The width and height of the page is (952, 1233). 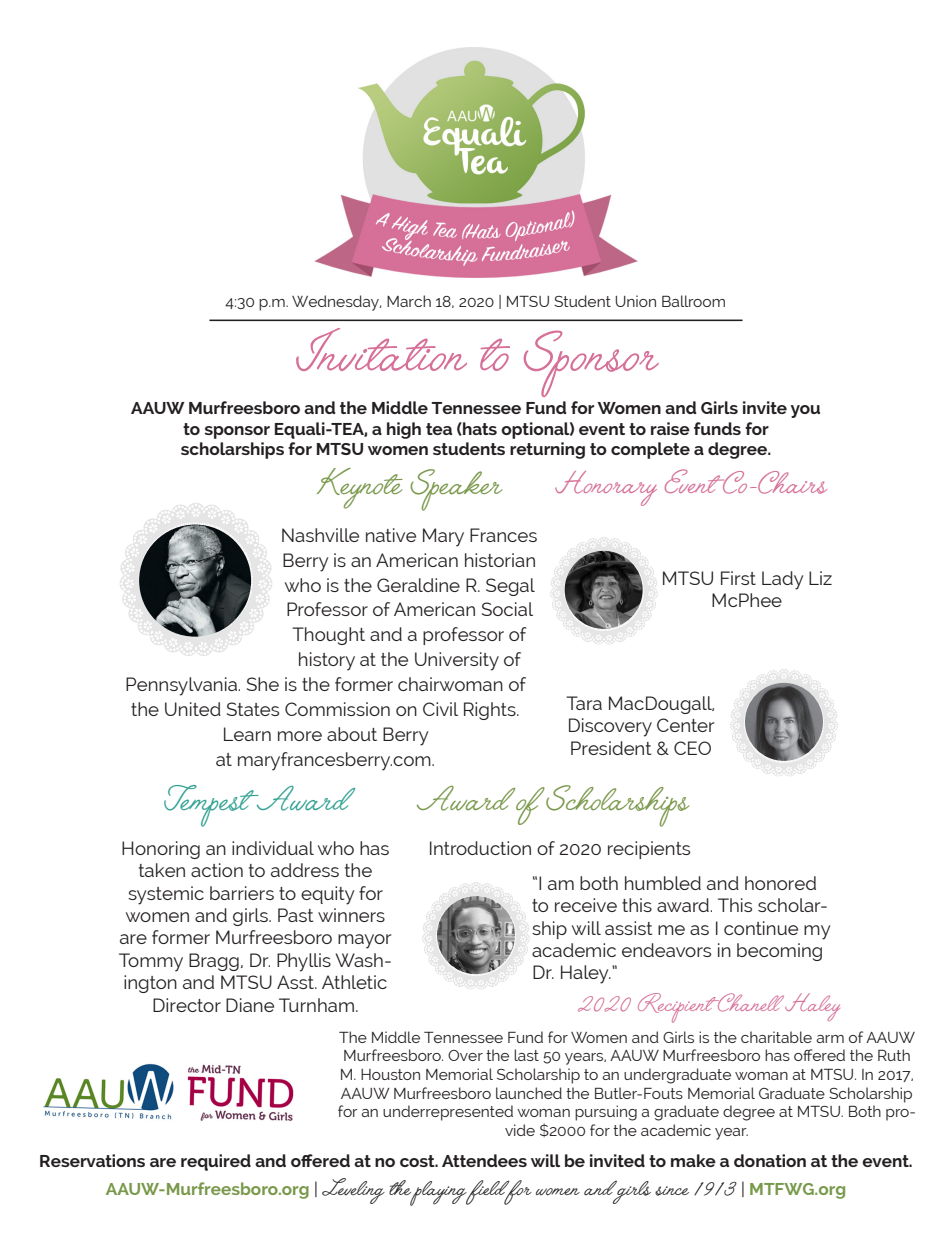 I want to click on required, so click(x=216, y=1162).
